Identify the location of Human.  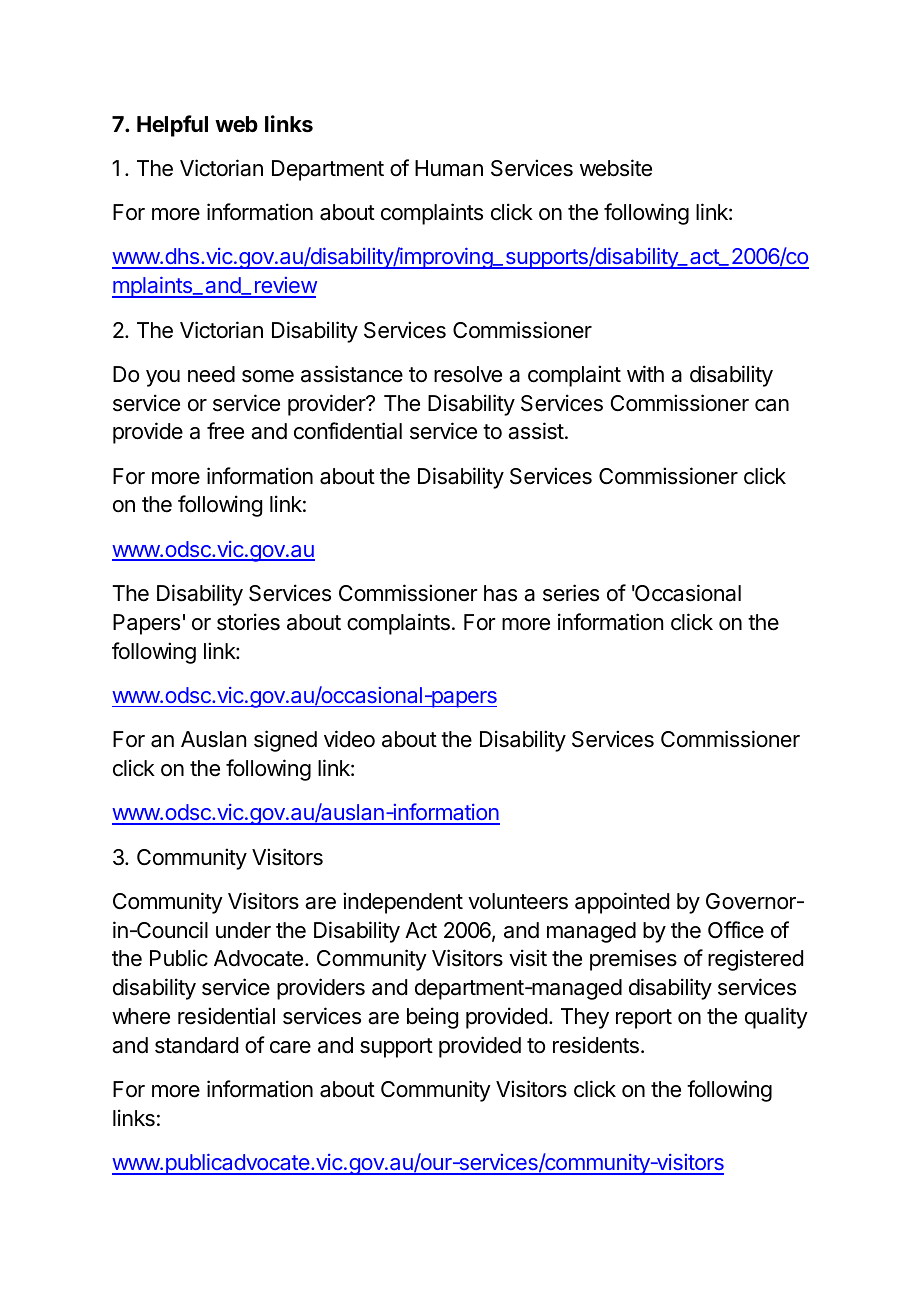
(449, 168).
